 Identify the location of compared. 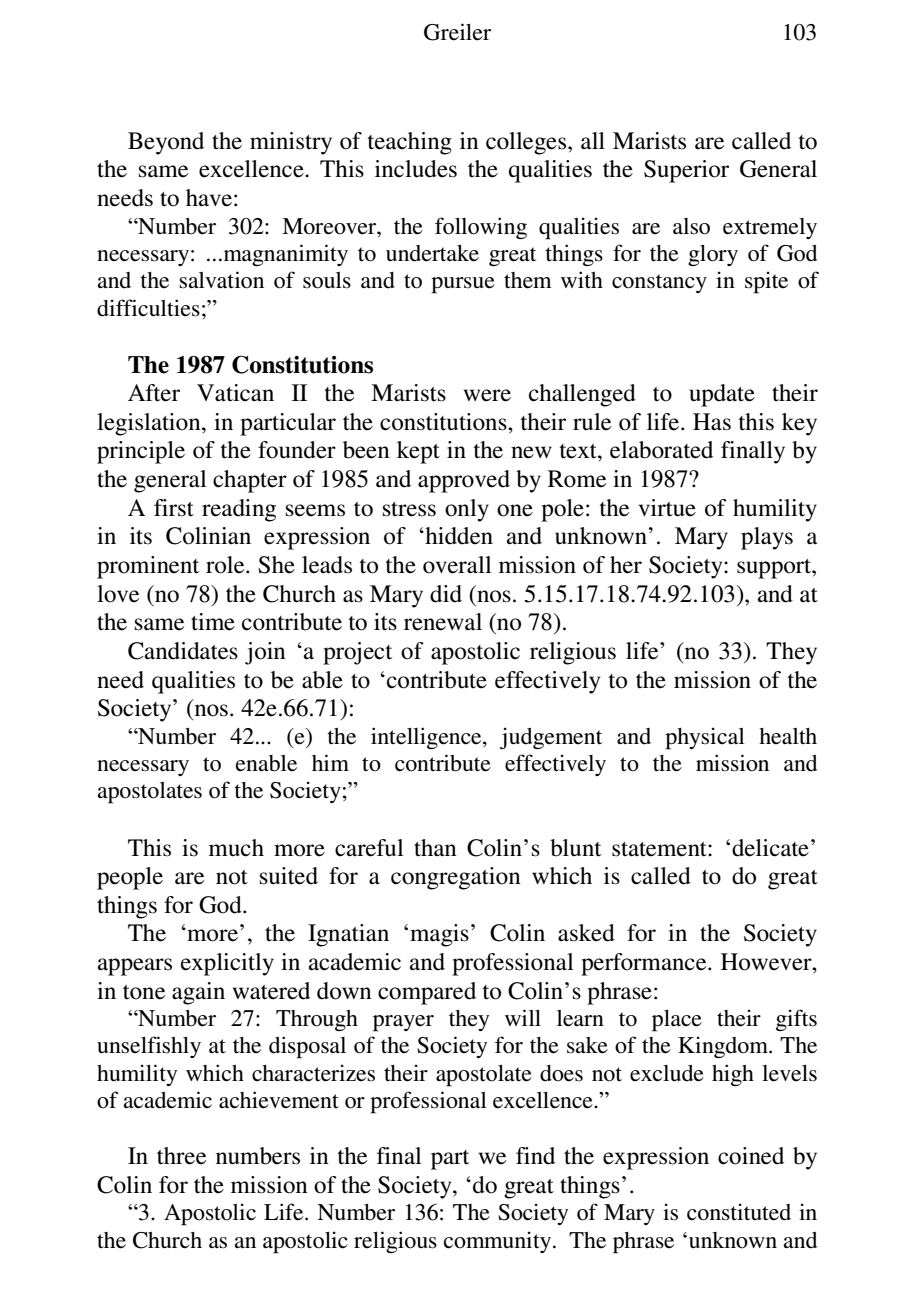
(427, 993).
